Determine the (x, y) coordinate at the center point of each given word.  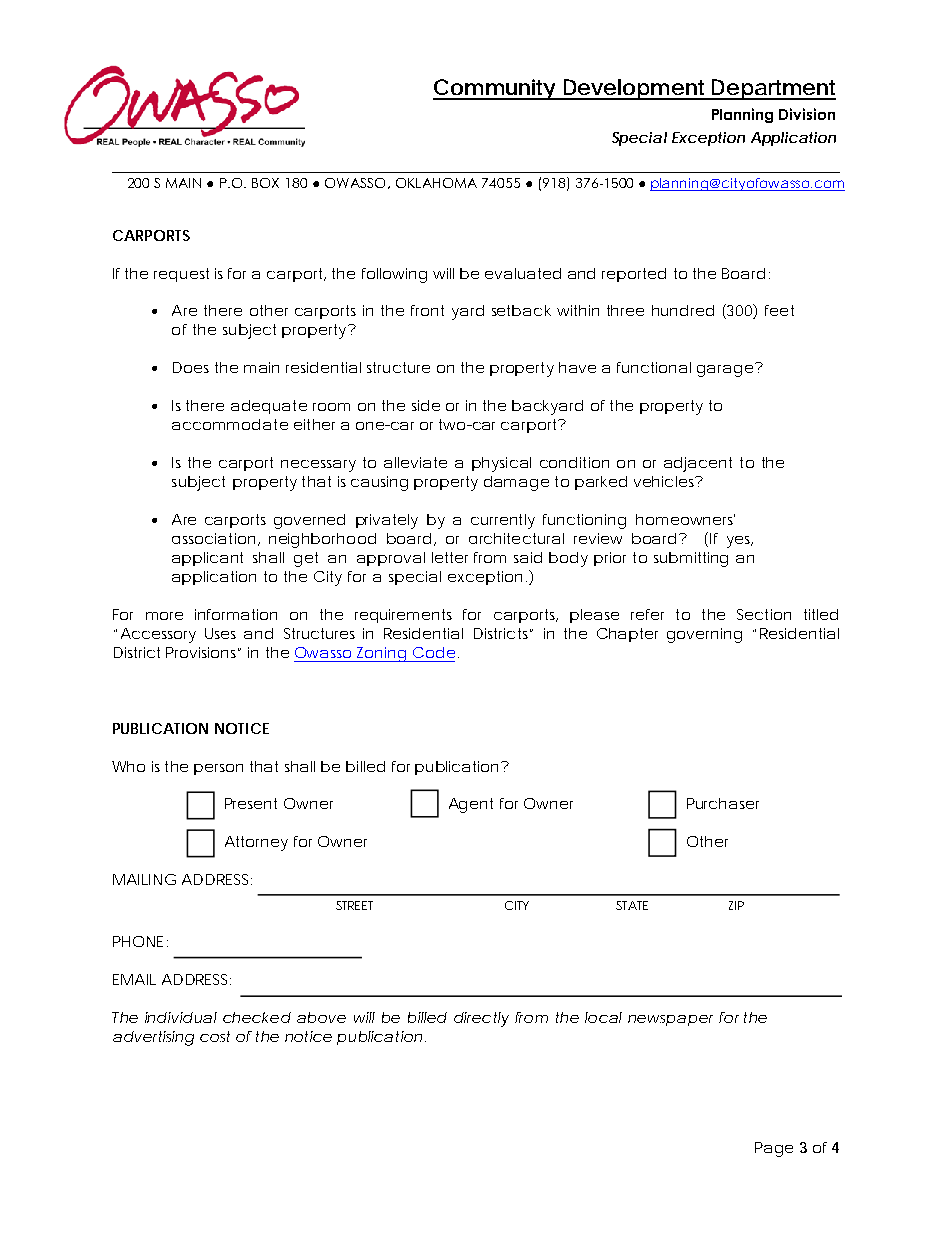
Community (496, 89)
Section (764, 614)
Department (773, 89)
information (236, 614)
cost (215, 1036)
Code (434, 652)
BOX (265, 183)
